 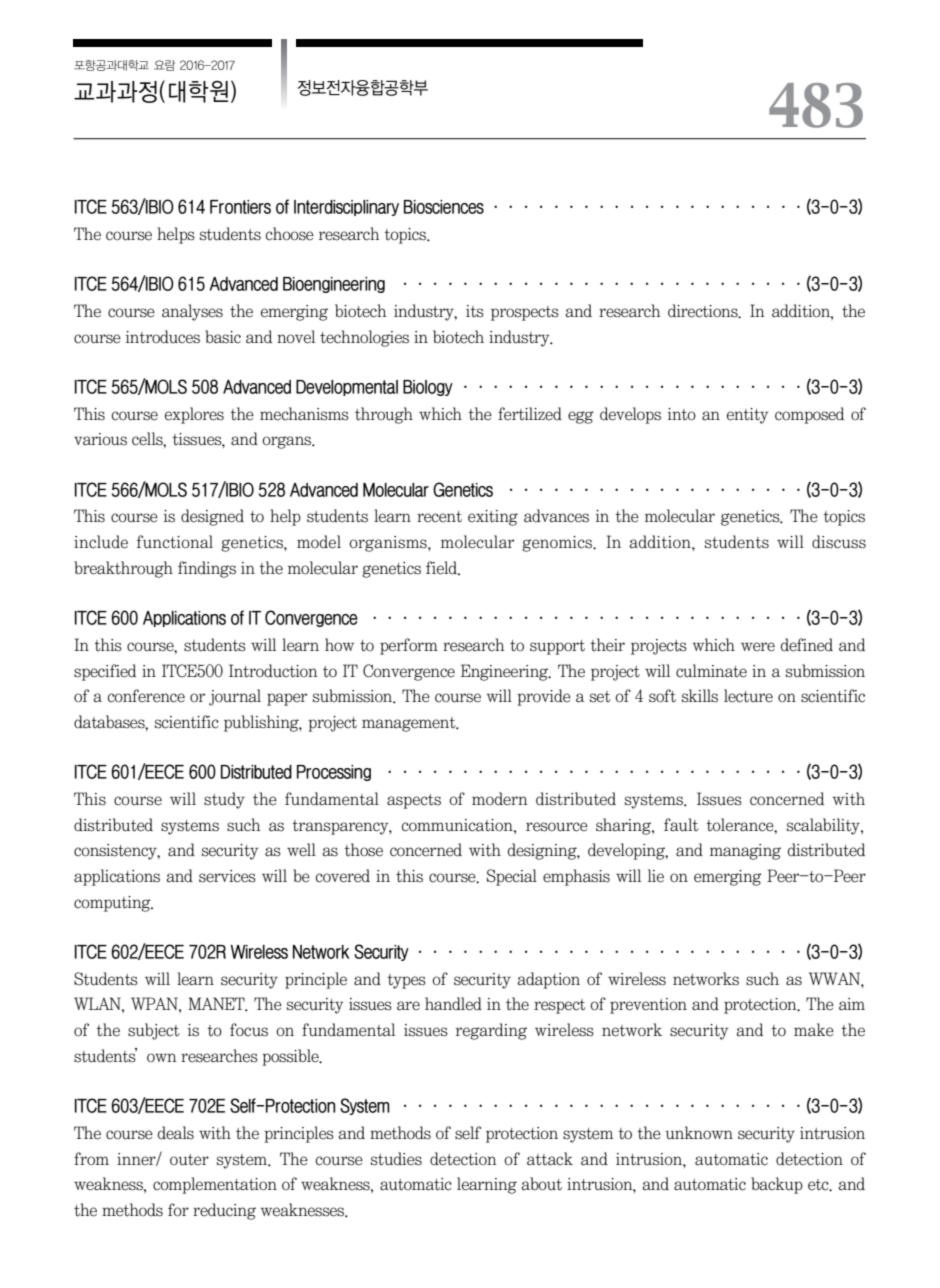 What do you see at coordinates (525, 313) in the page?
I see `prospects` at bounding box center [525, 313].
